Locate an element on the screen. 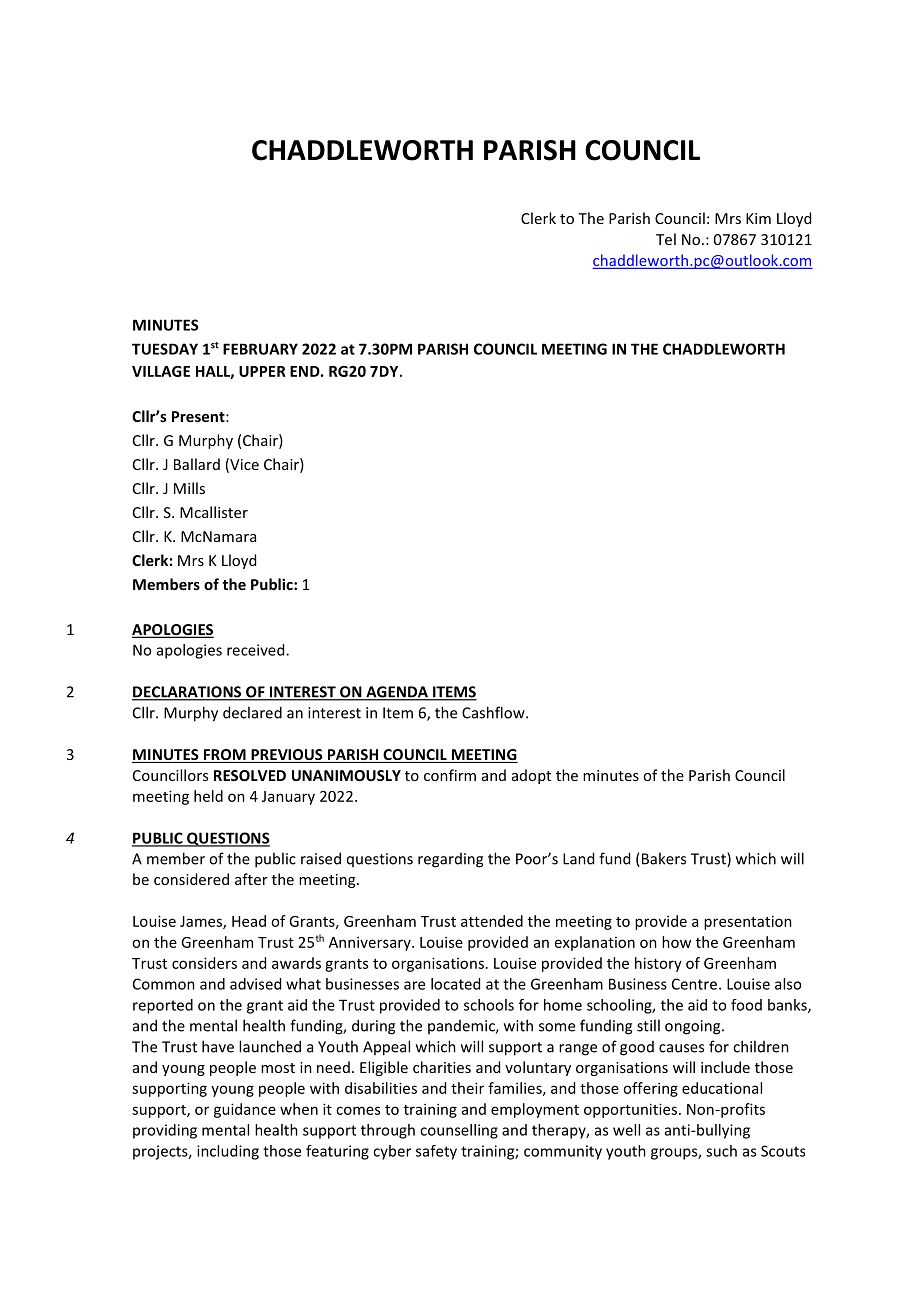 The image size is (924, 1308). counselling is located at coordinates (459, 1131).
